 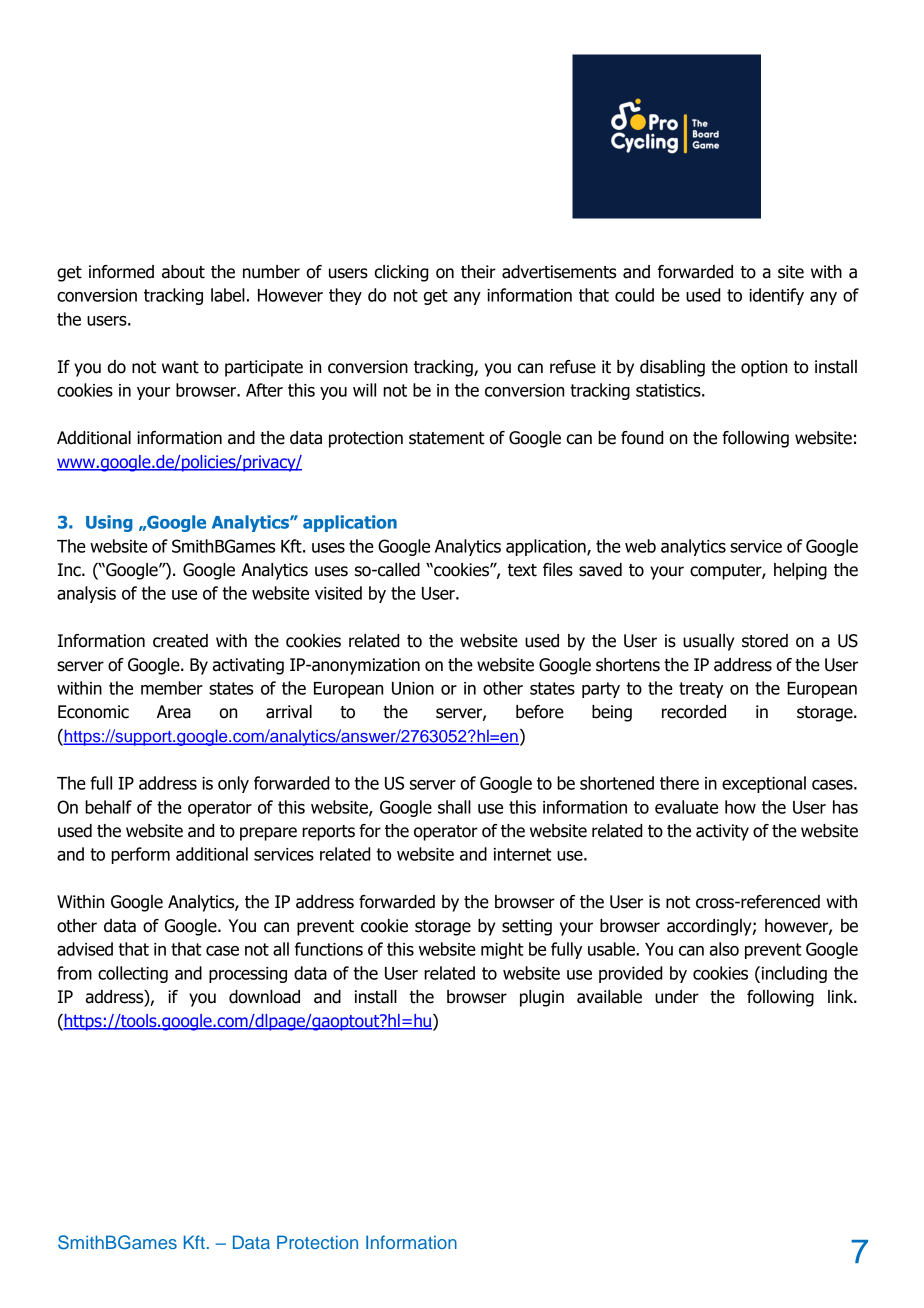 What do you see at coordinates (502, 950) in the document?
I see `might` at bounding box center [502, 950].
